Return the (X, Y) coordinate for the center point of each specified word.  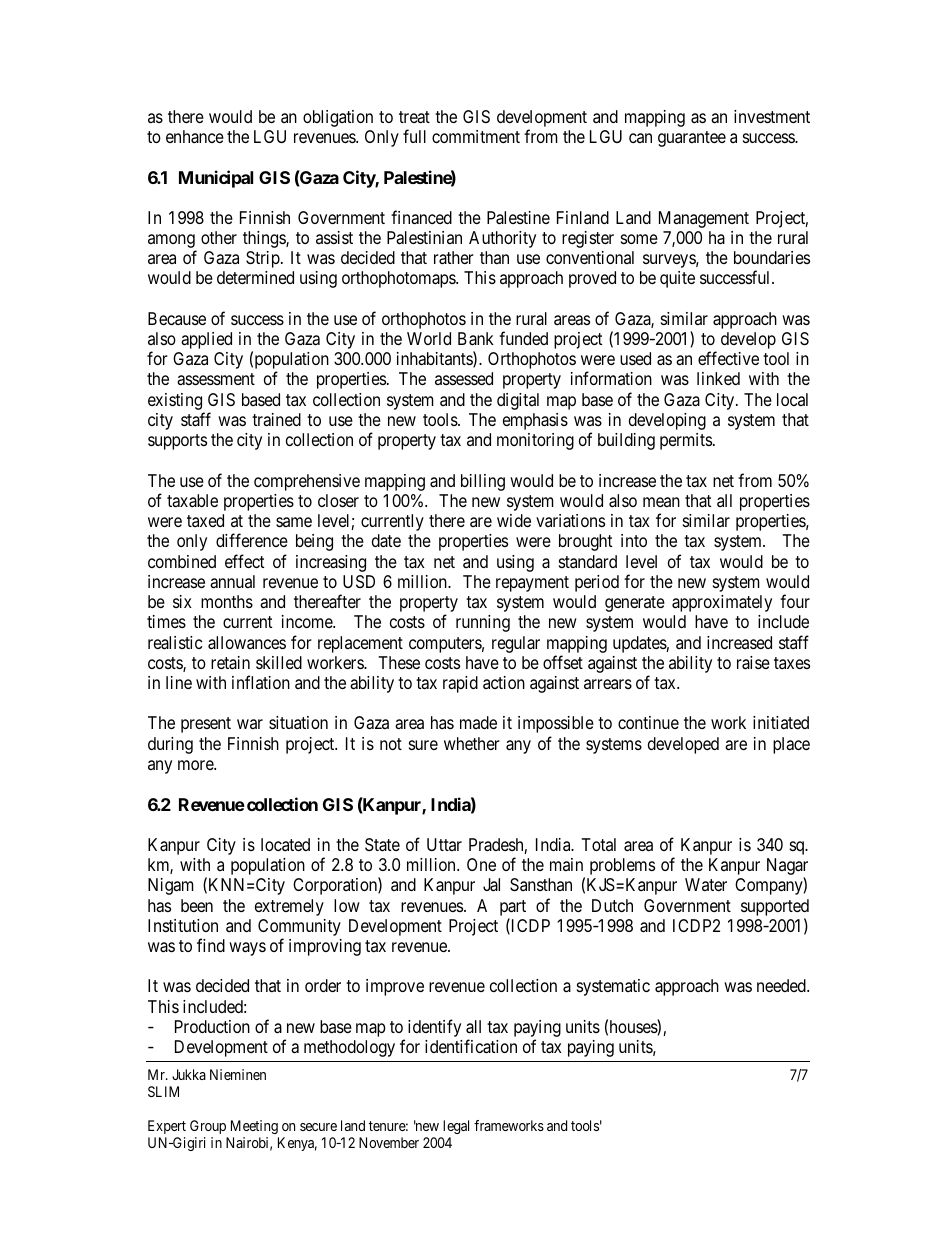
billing (483, 482)
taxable (192, 501)
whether (472, 743)
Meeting (254, 1127)
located (285, 844)
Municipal (216, 179)
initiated (781, 722)
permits (686, 441)
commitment (476, 136)
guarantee (692, 139)
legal (456, 1127)
